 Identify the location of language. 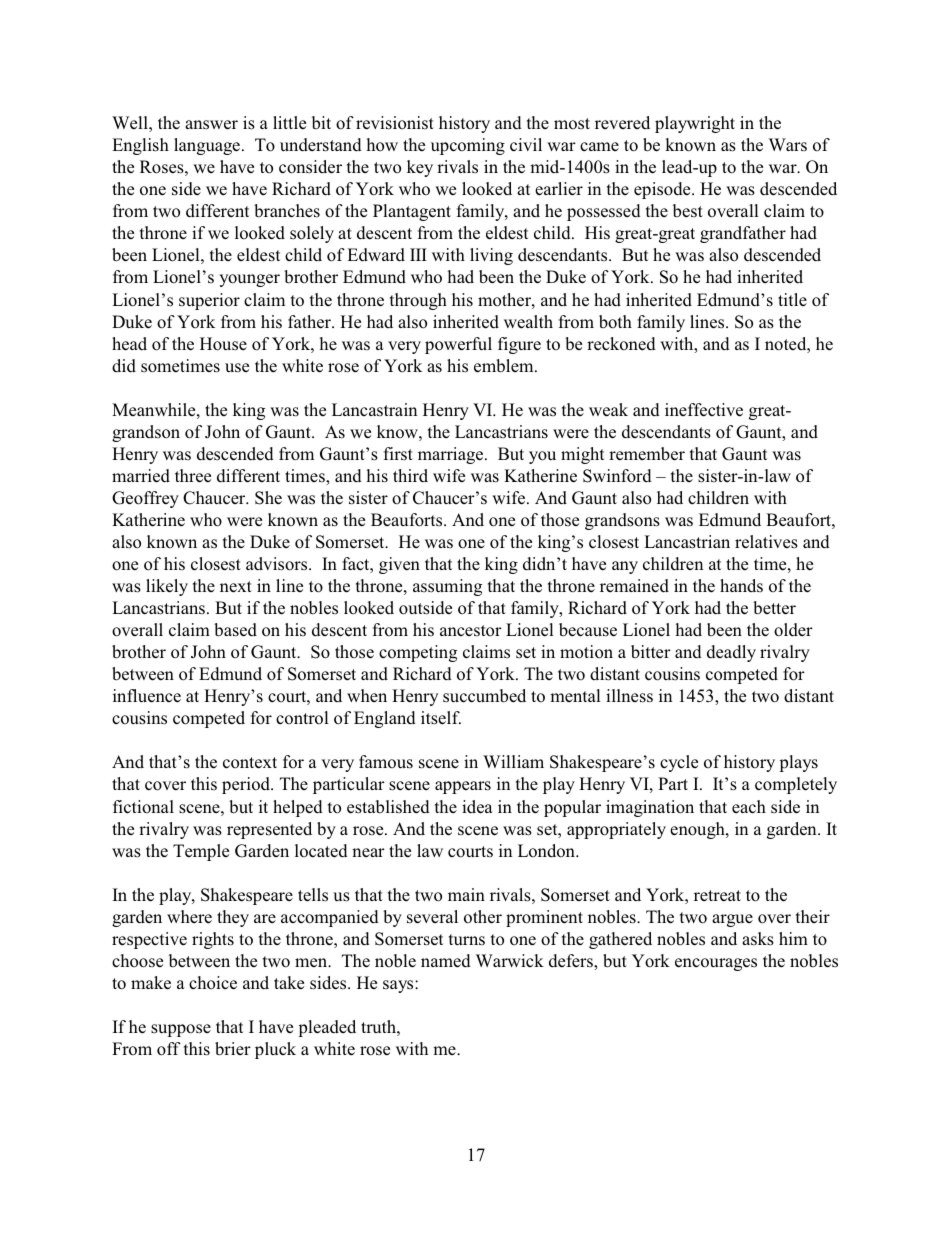
(207, 146).
